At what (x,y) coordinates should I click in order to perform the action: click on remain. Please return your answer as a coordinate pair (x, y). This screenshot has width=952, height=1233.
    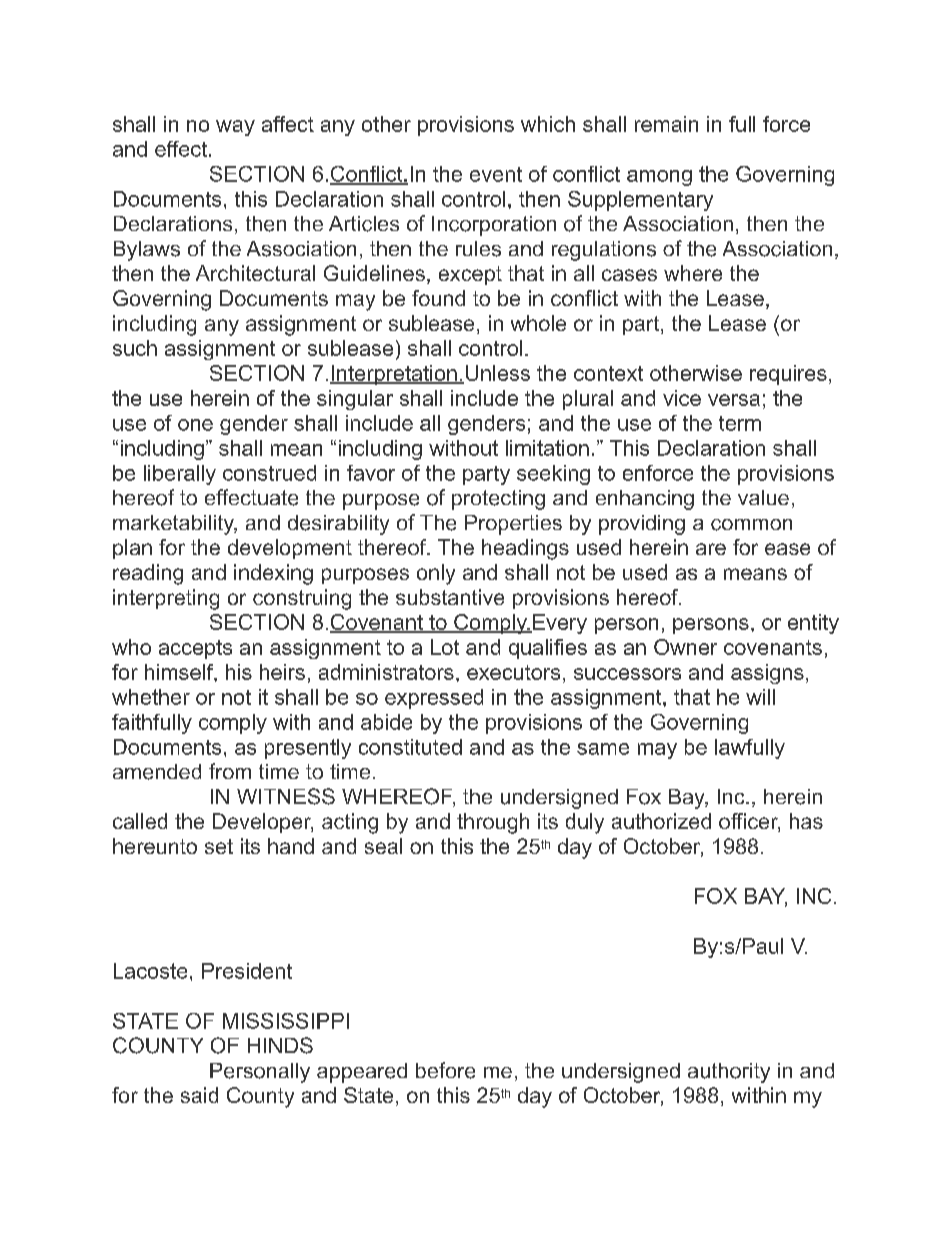
    Looking at the image, I should click on (666, 124).
